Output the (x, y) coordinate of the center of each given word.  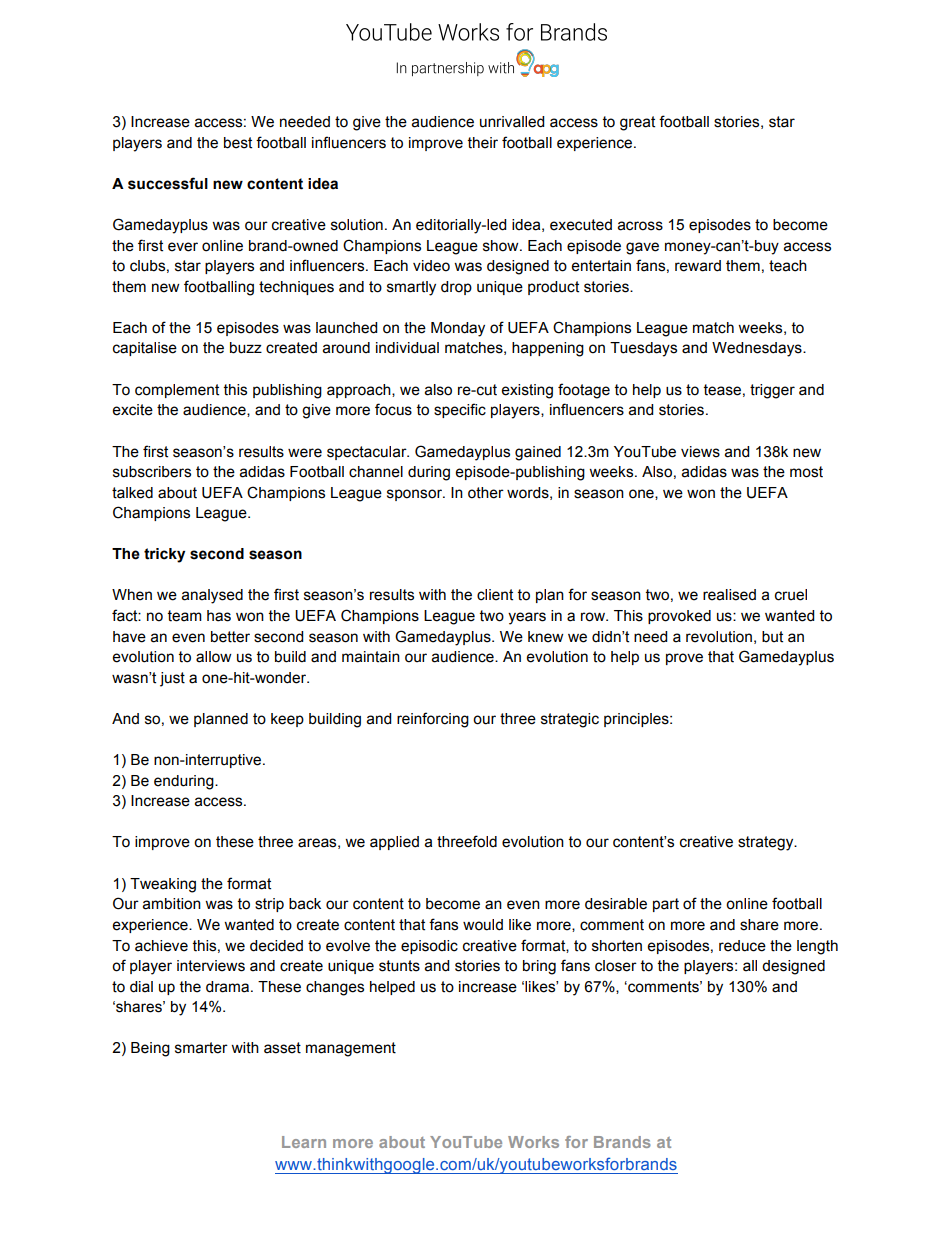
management (351, 1049)
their (483, 143)
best (238, 143)
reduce (742, 946)
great (637, 123)
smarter (201, 1048)
